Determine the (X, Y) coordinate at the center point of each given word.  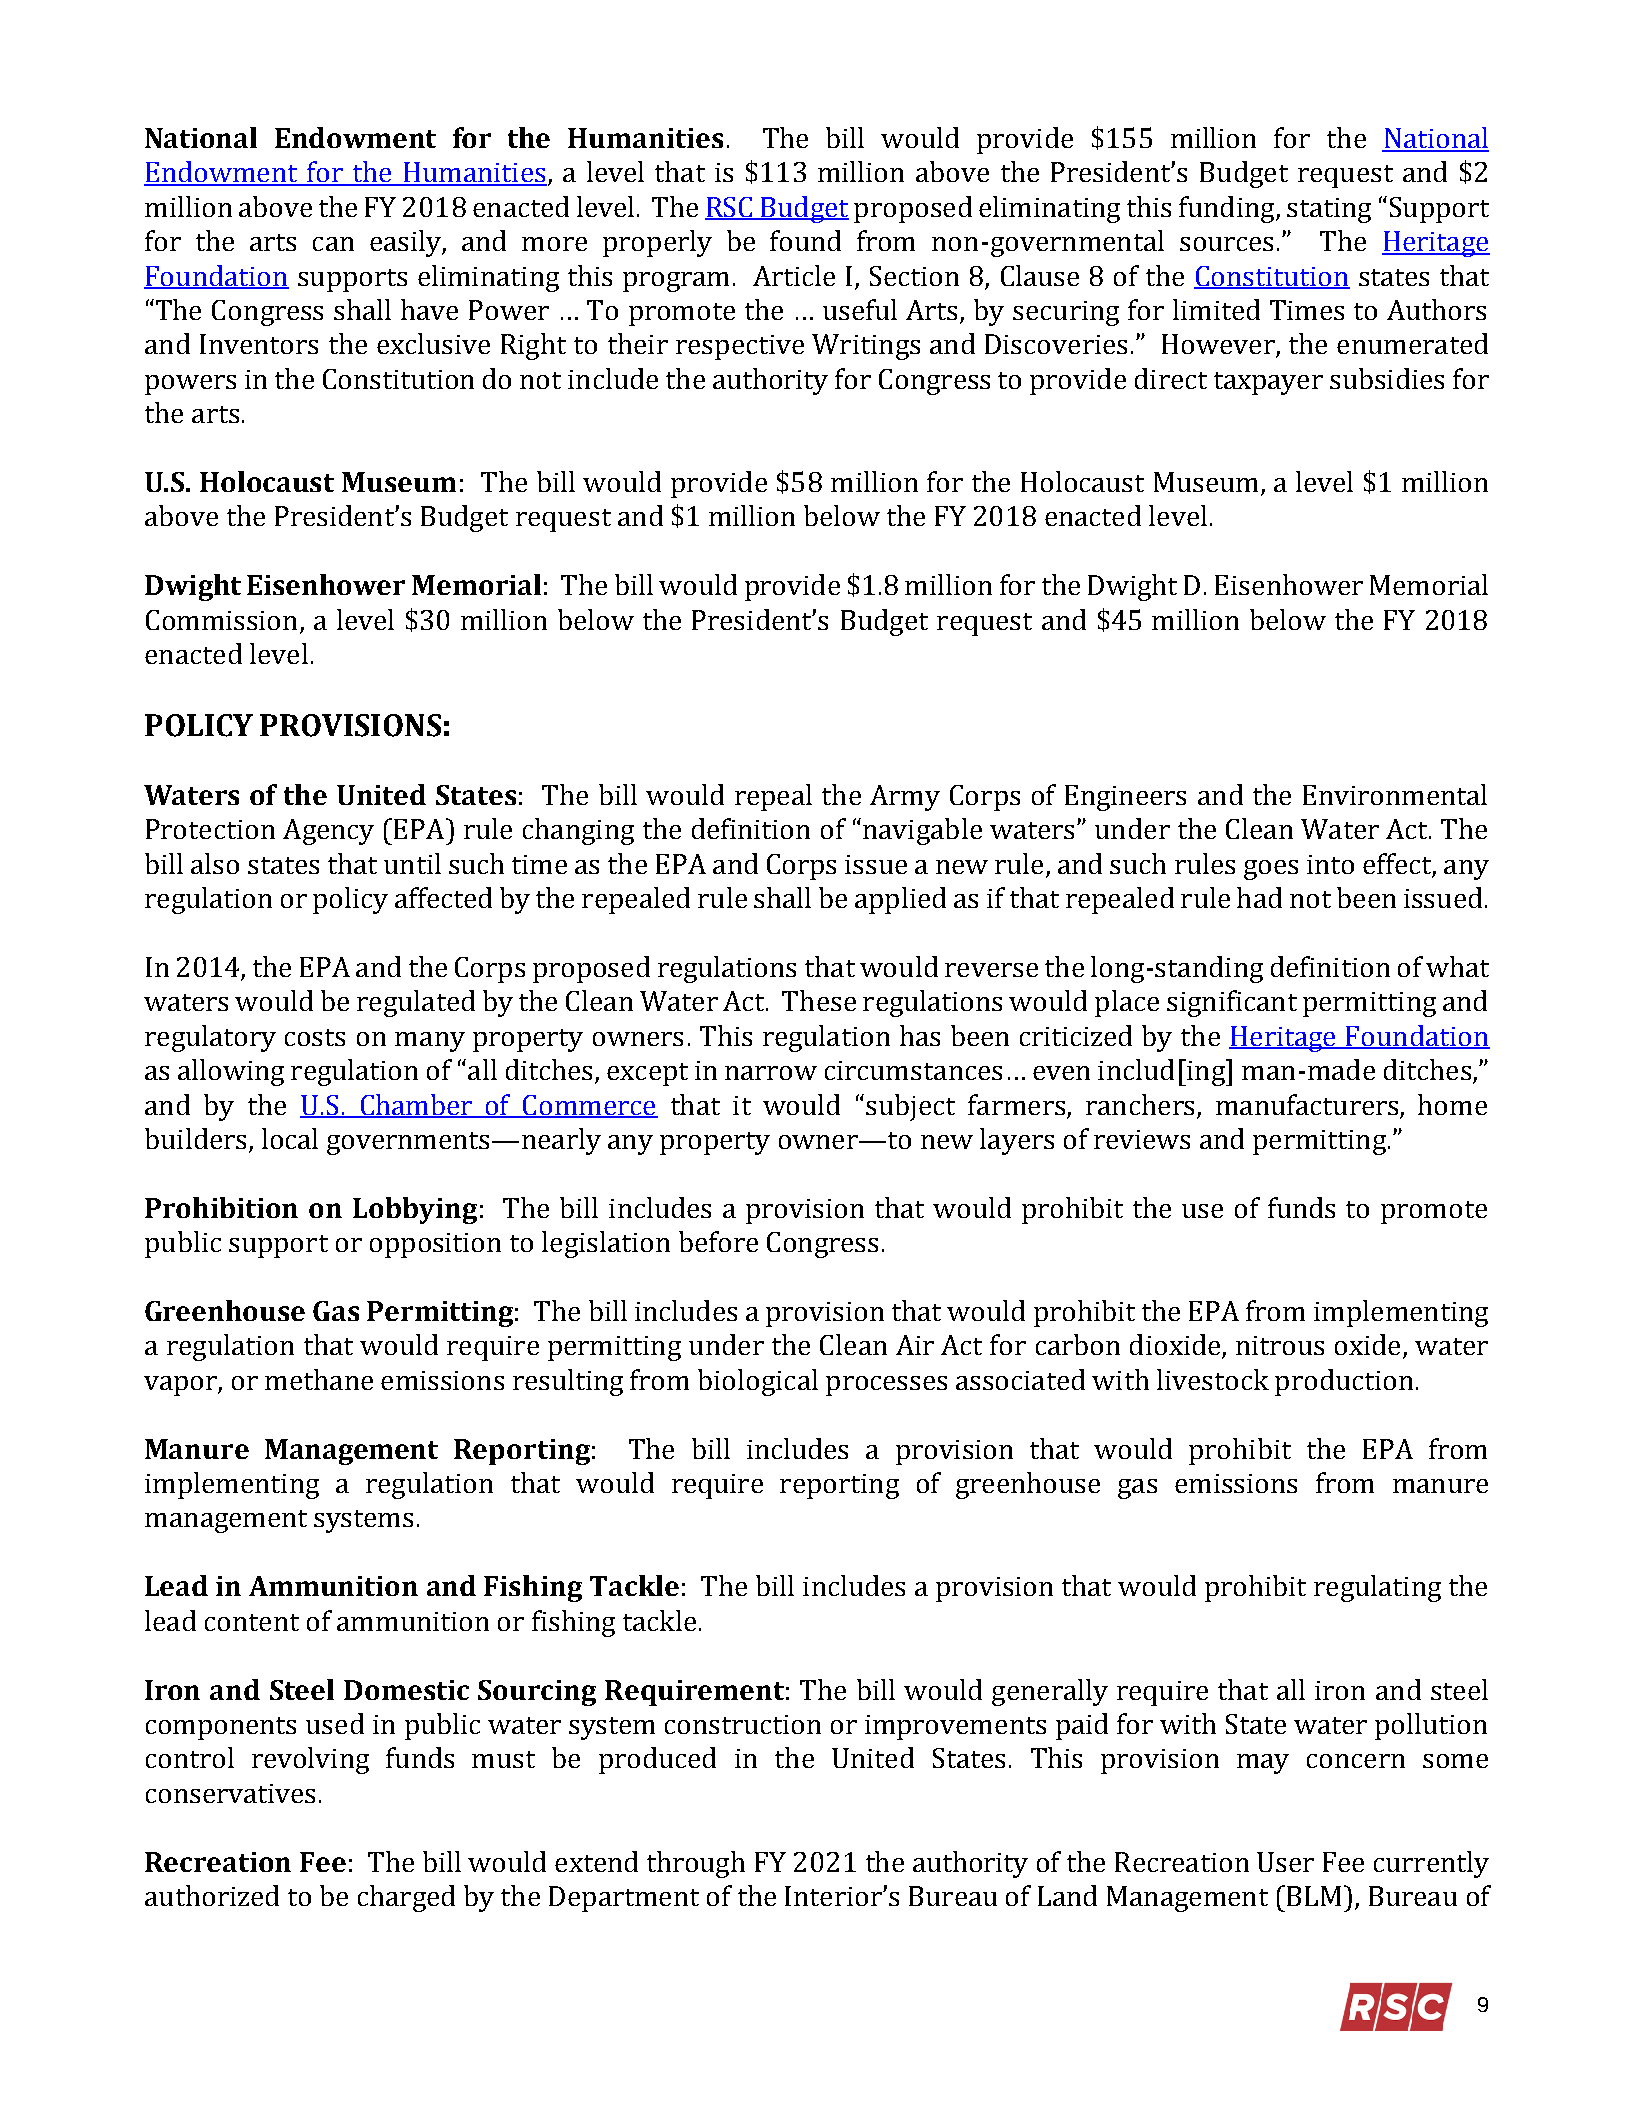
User (1285, 1862)
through (696, 1864)
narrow (771, 1073)
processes (886, 1386)
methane (319, 1379)
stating (1329, 210)
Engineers (1125, 798)
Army (905, 798)
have (429, 309)
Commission (221, 620)
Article (794, 275)
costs (315, 1037)
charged (406, 1898)
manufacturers (1307, 1104)
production (1344, 1382)
